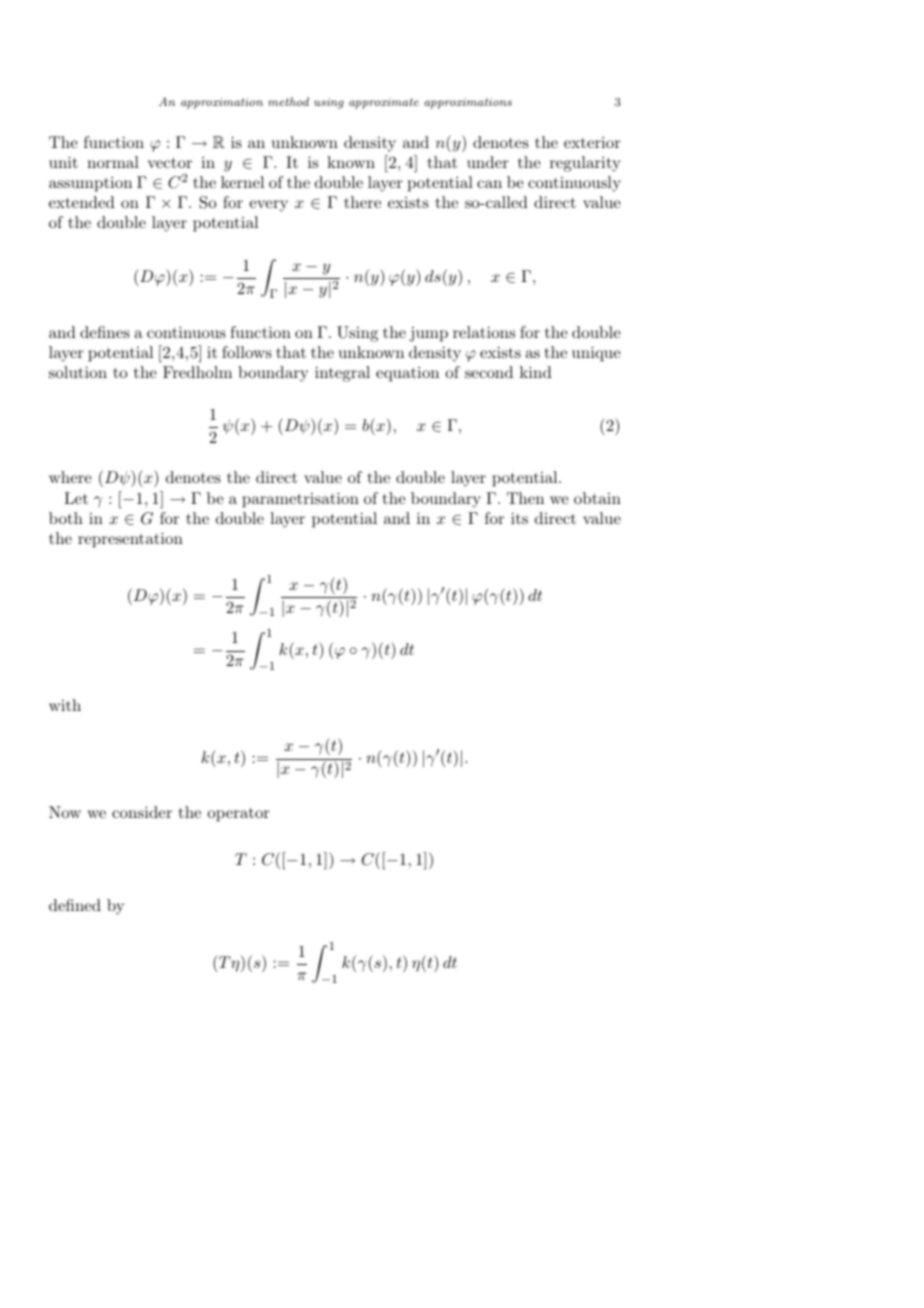 The image size is (924, 1308). I want to click on obtain, so click(597, 498).
